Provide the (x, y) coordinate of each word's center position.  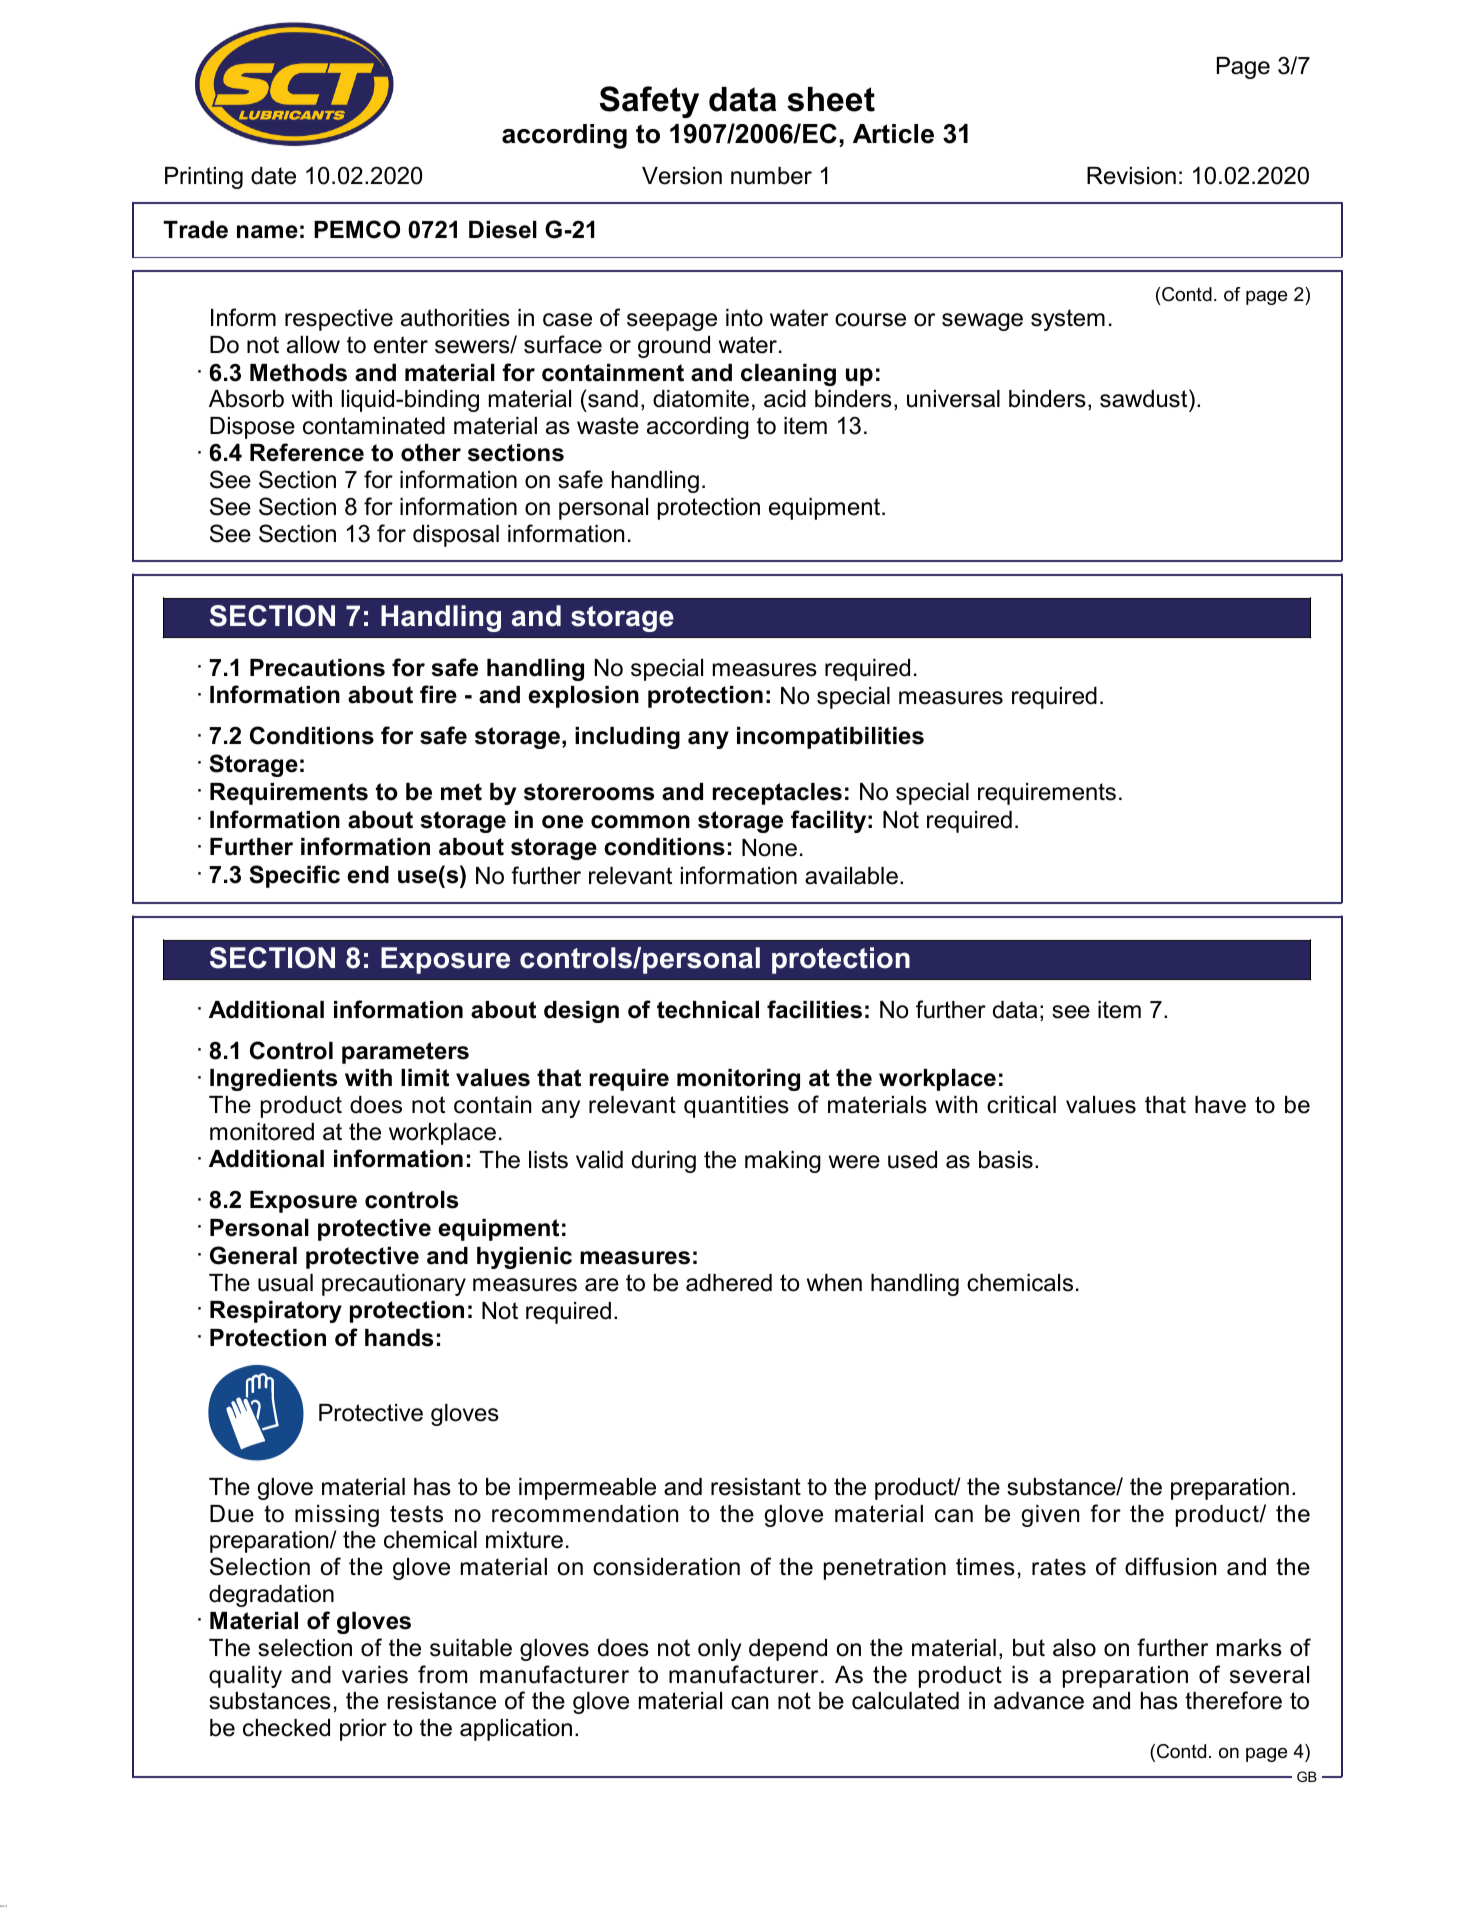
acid (785, 399)
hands (399, 1338)
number (771, 176)
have (1220, 1105)
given (1050, 1516)
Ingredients (273, 1080)
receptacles (777, 794)
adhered (729, 1283)
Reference (307, 452)
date (273, 176)
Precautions (317, 668)
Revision (1131, 176)
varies (375, 1675)
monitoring (738, 1080)
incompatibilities (830, 738)
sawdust (1145, 400)
